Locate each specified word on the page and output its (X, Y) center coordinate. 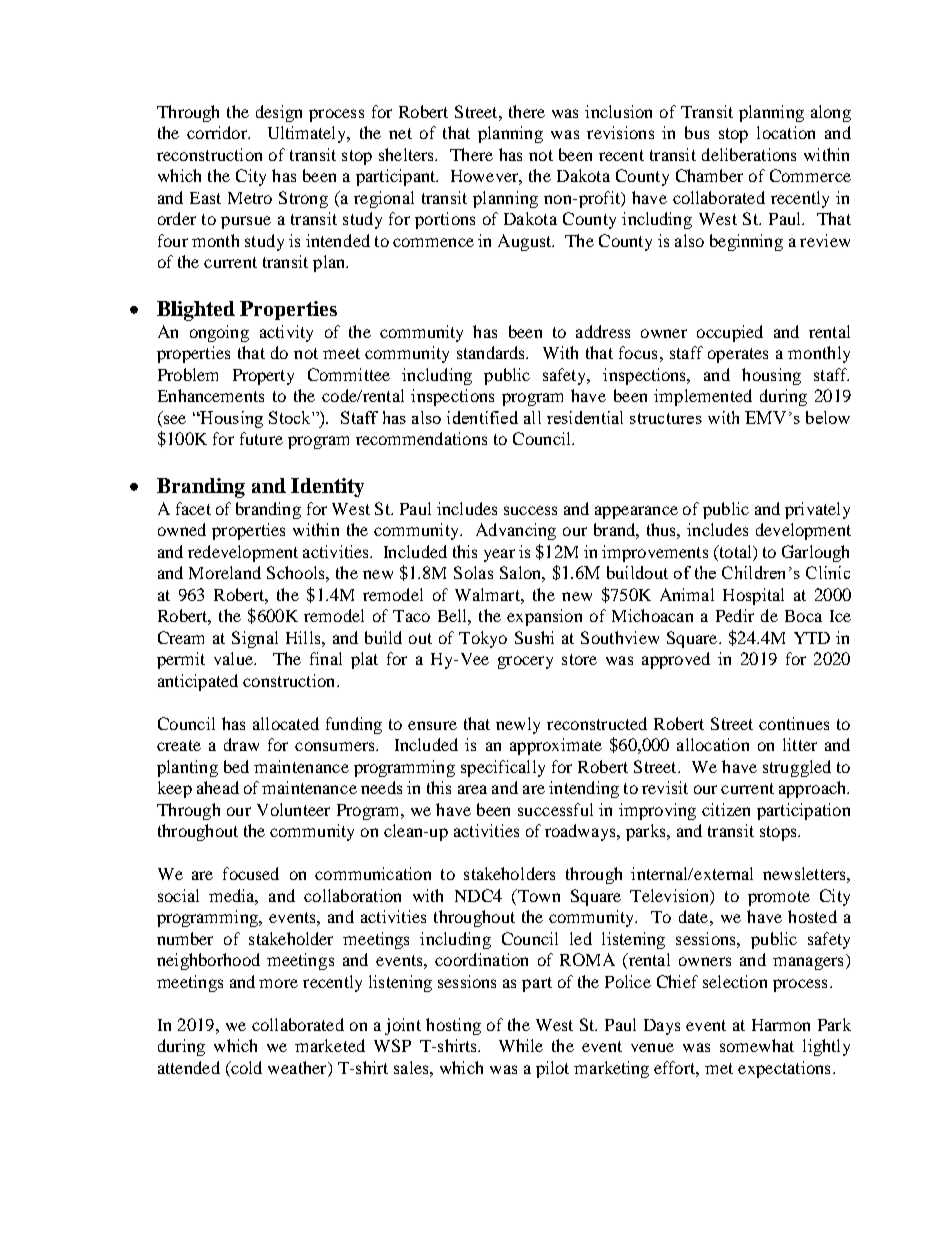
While (521, 1045)
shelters (408, 154)
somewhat (757, 1045)
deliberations (749, 154)
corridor (218, 132)
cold (245, 1067)
